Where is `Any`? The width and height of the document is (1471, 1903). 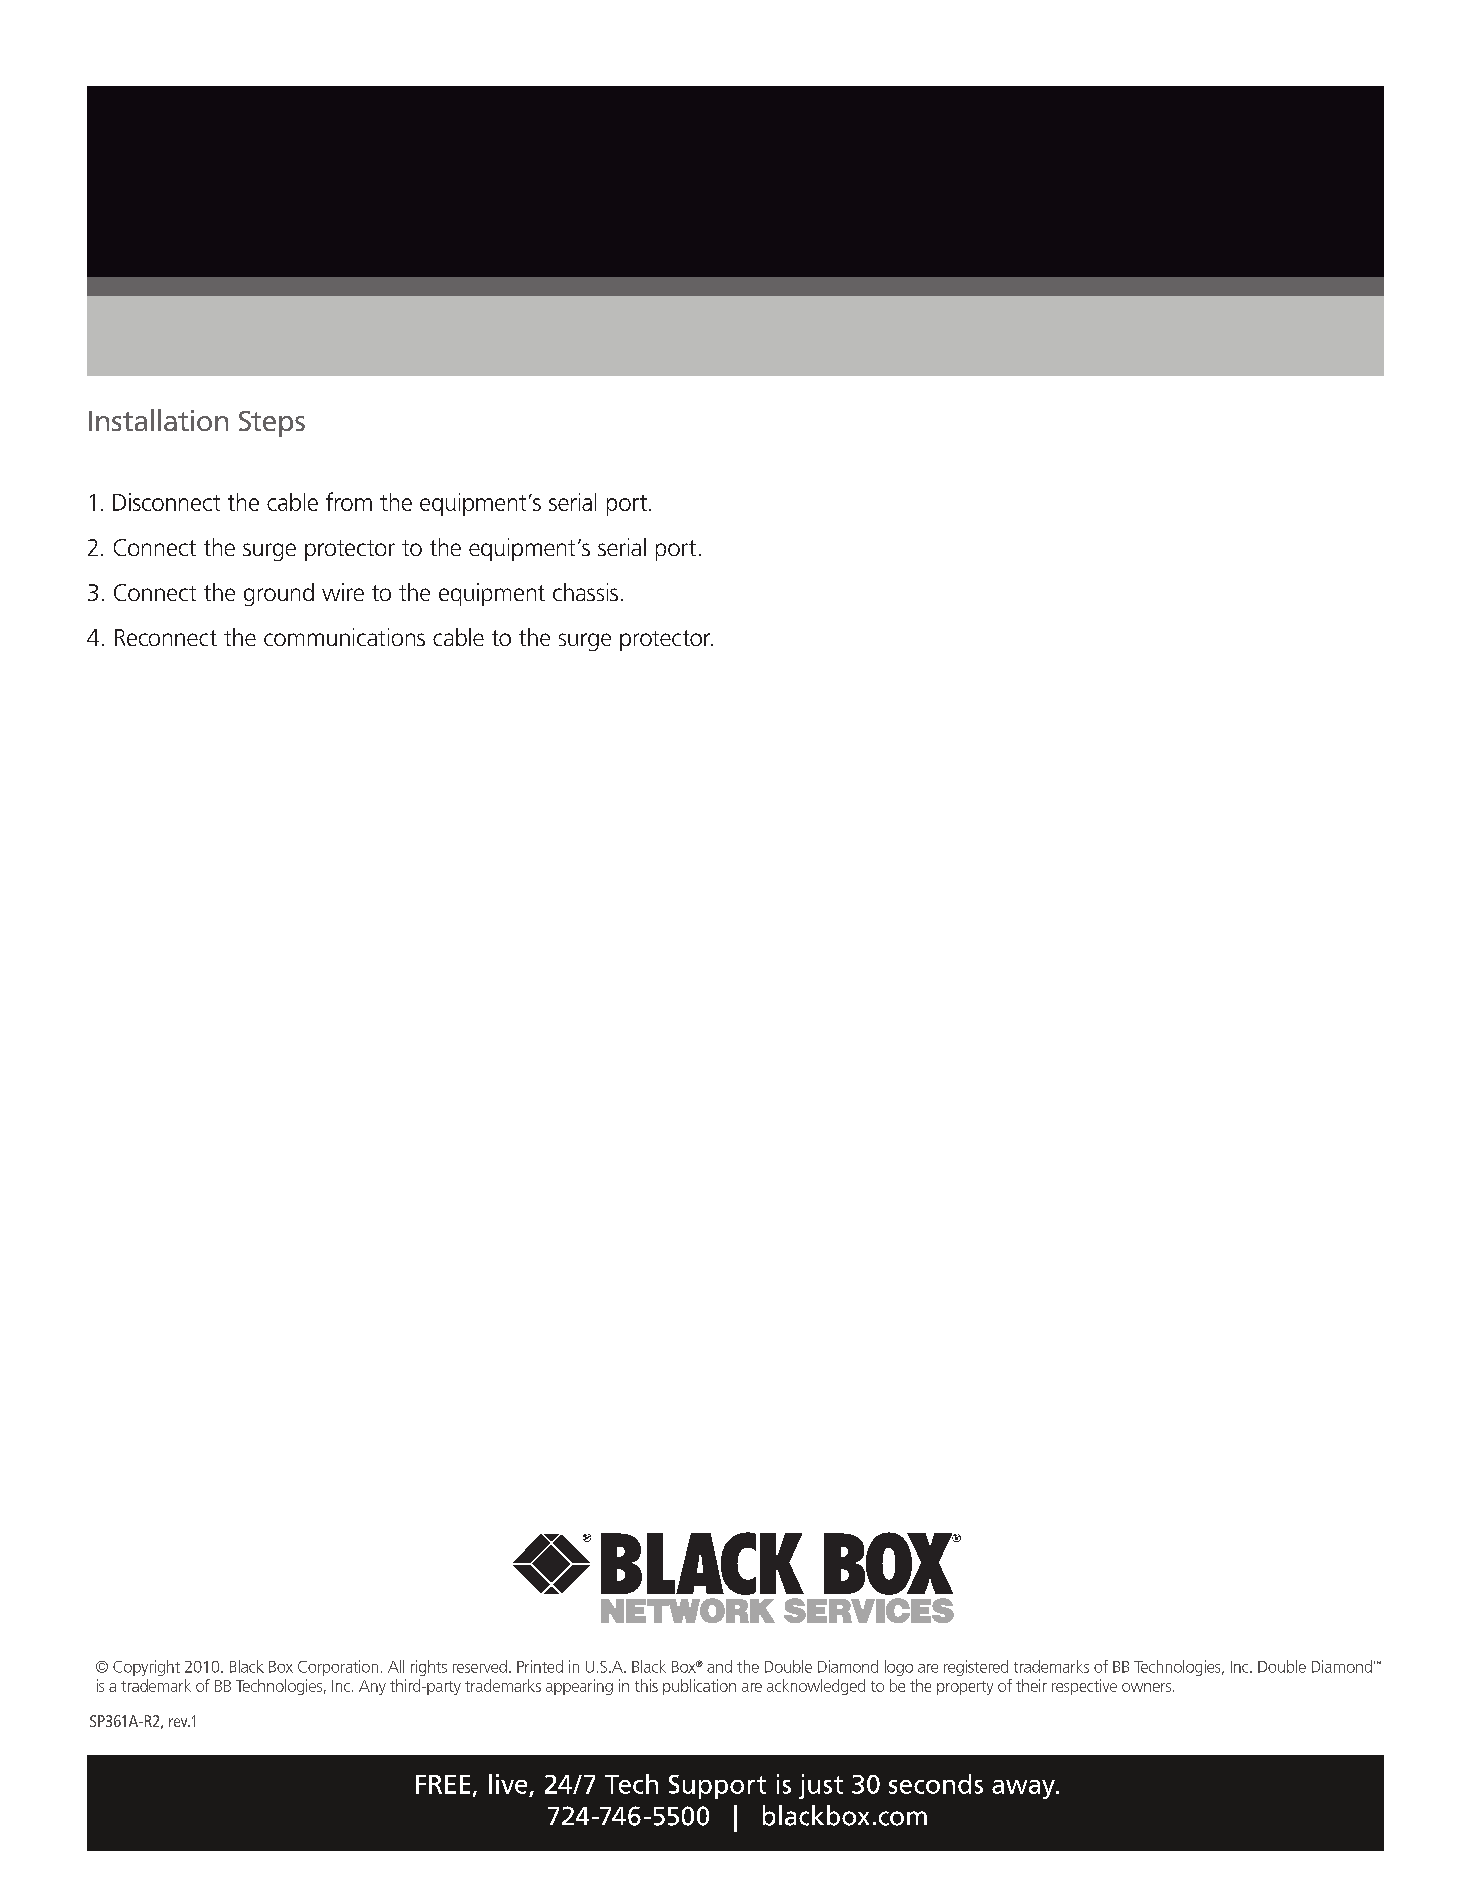
Any is located at coordinates (372, 1687).
